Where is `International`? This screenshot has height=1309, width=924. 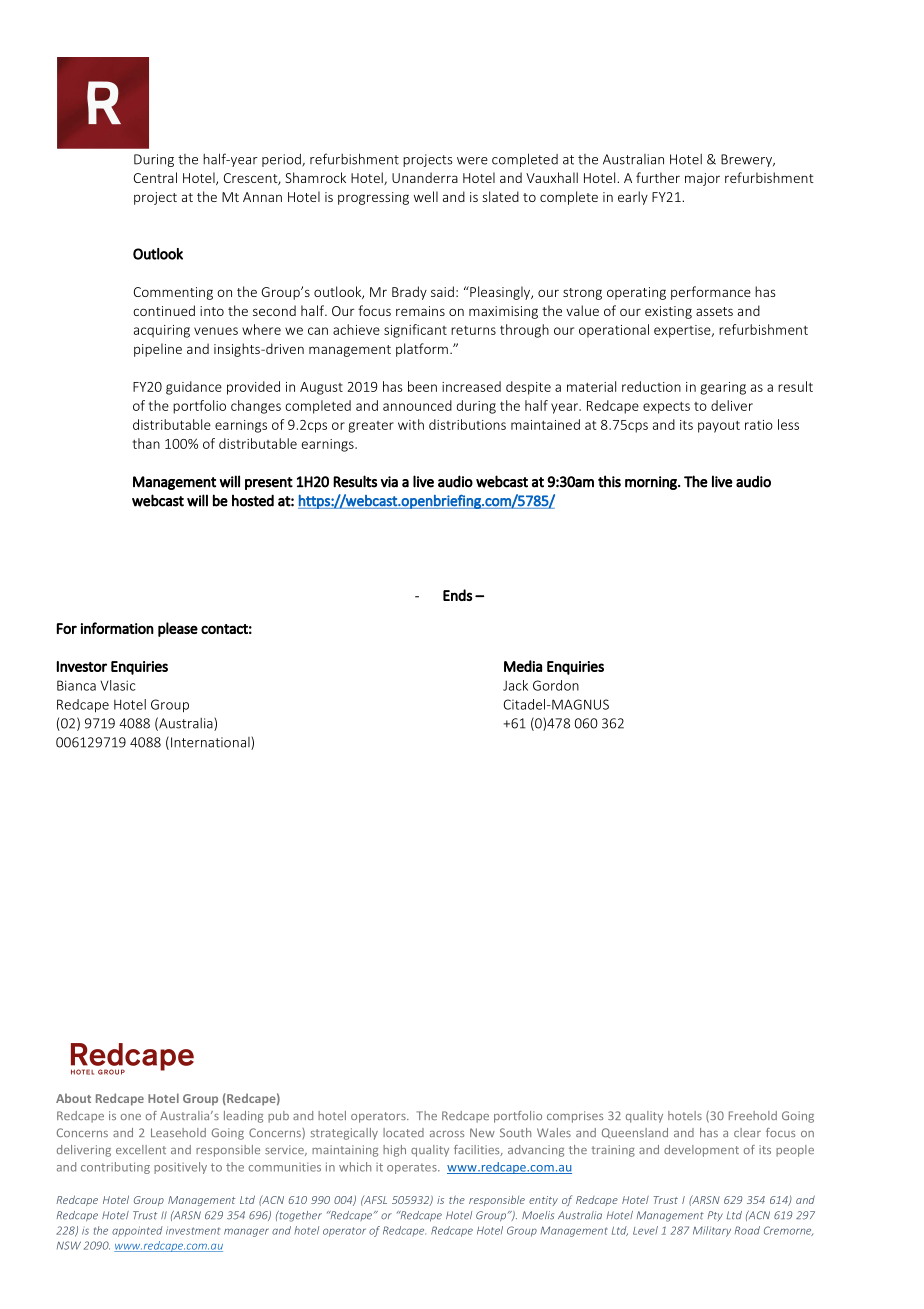 International is located at coordinates (211, 743).
